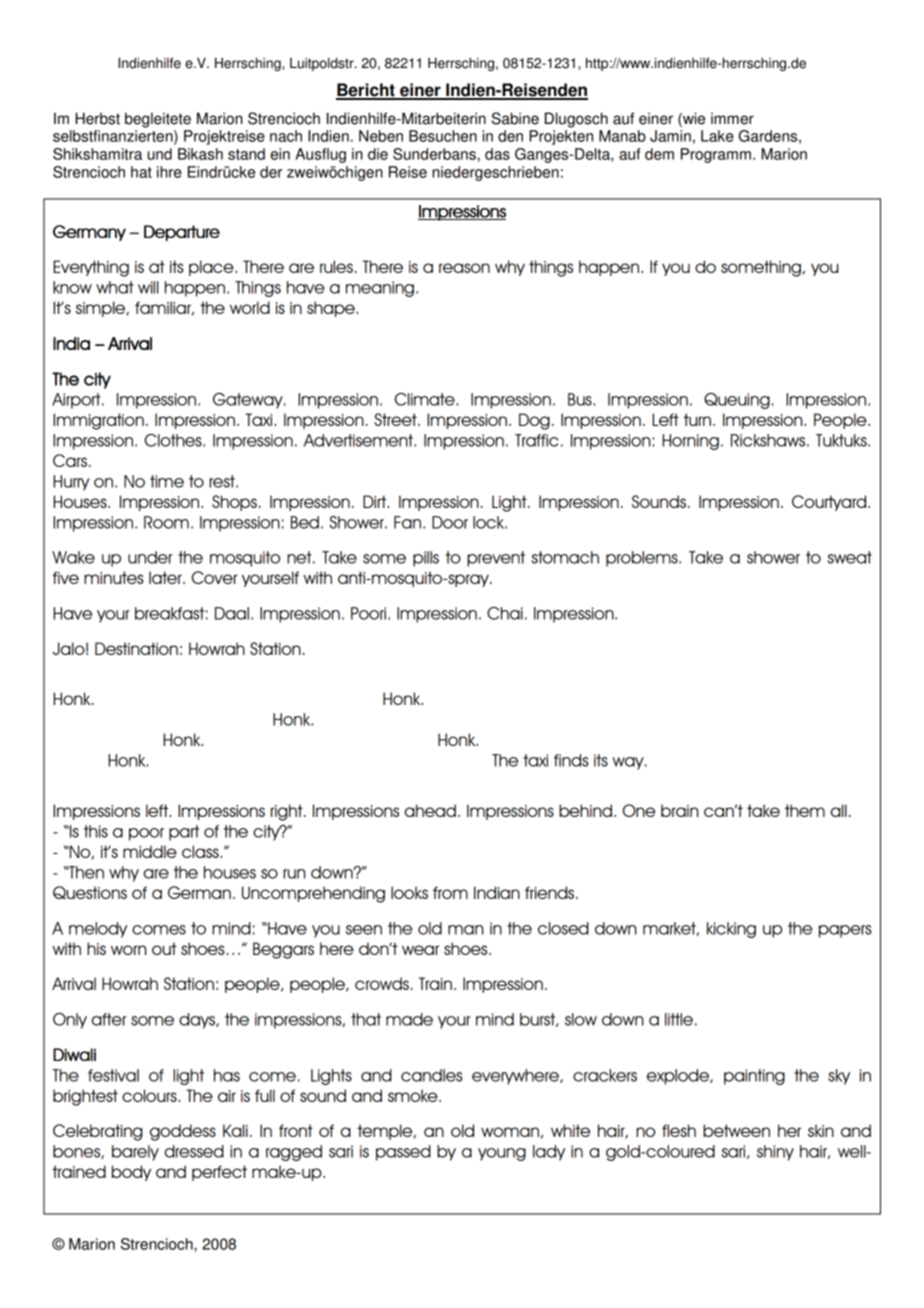 The width and height of the screenshot is (924, 1308). What do you see at coordinates (502, 1154) in the screenshot?
I see `young` at bounding box center [502, 1154].
